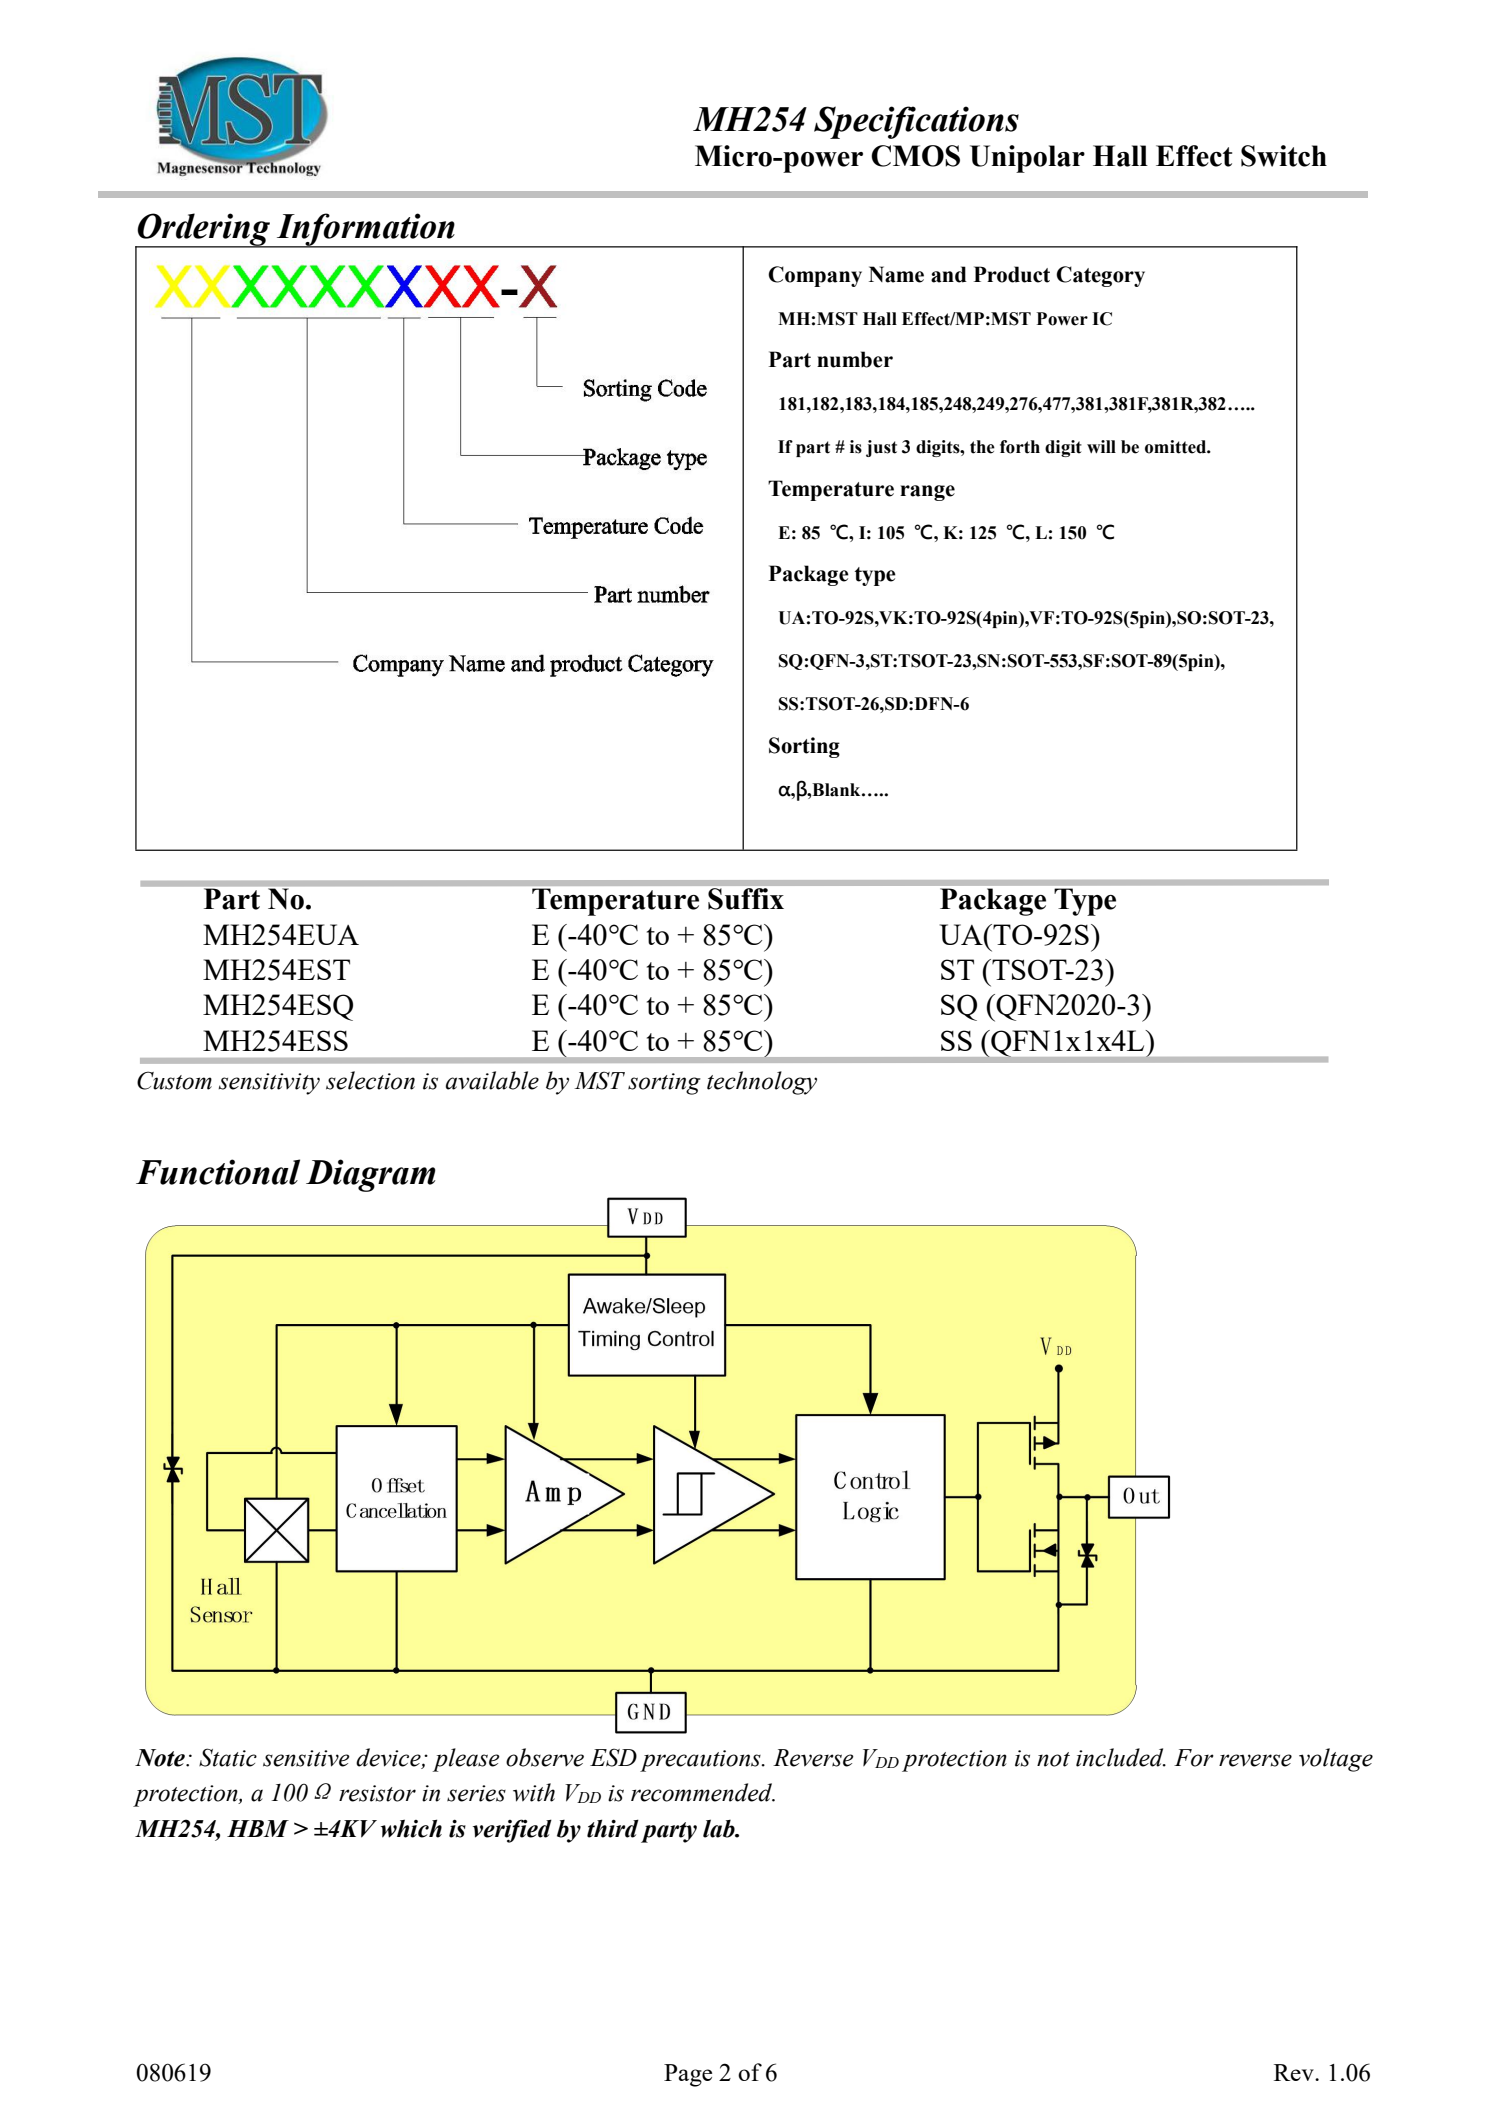 The height and width of the screenshot is (2121, 1500). I want to click on included, so click(1121, 1757).
